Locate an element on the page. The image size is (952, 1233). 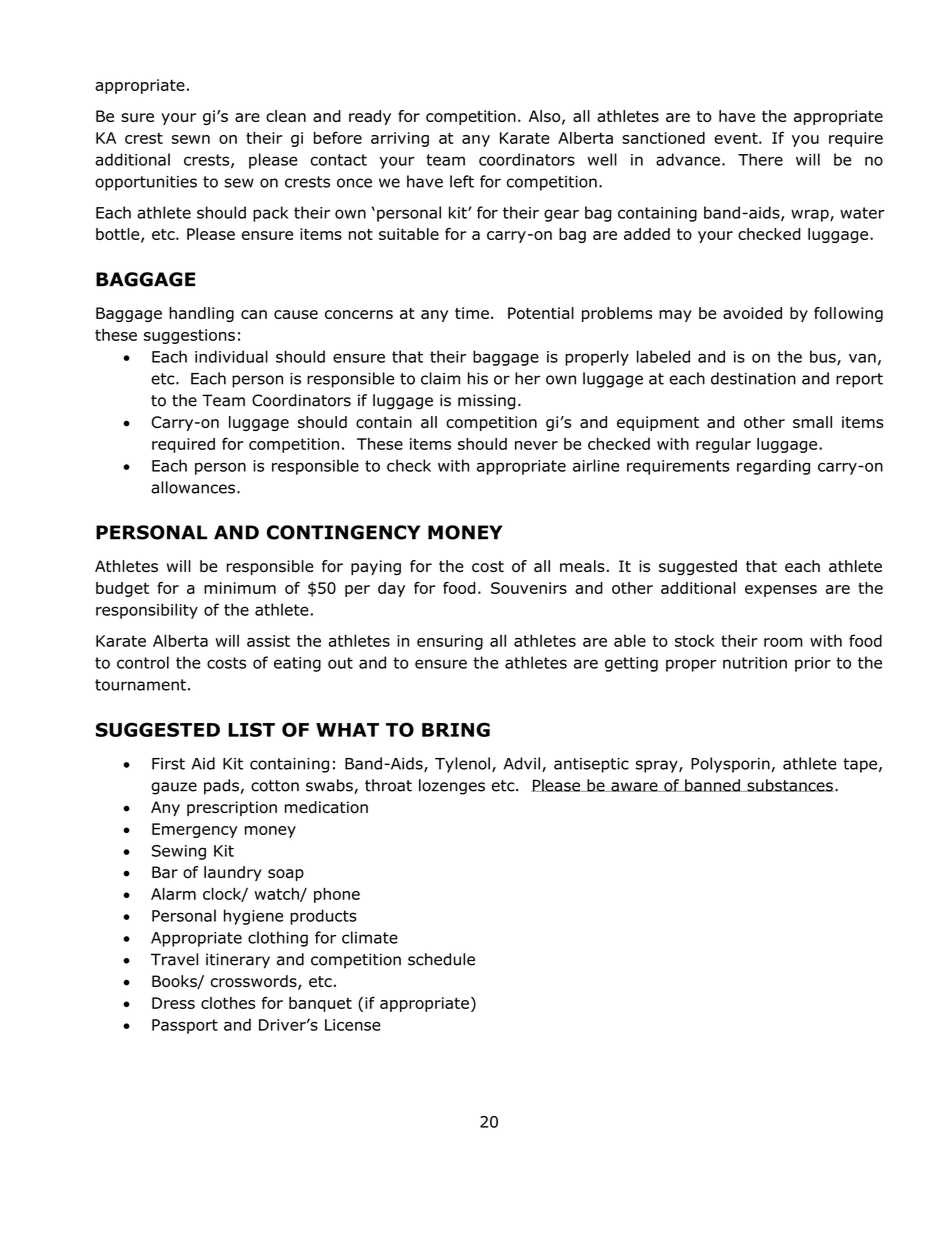
sewn is located at coordinates (191, 139).
